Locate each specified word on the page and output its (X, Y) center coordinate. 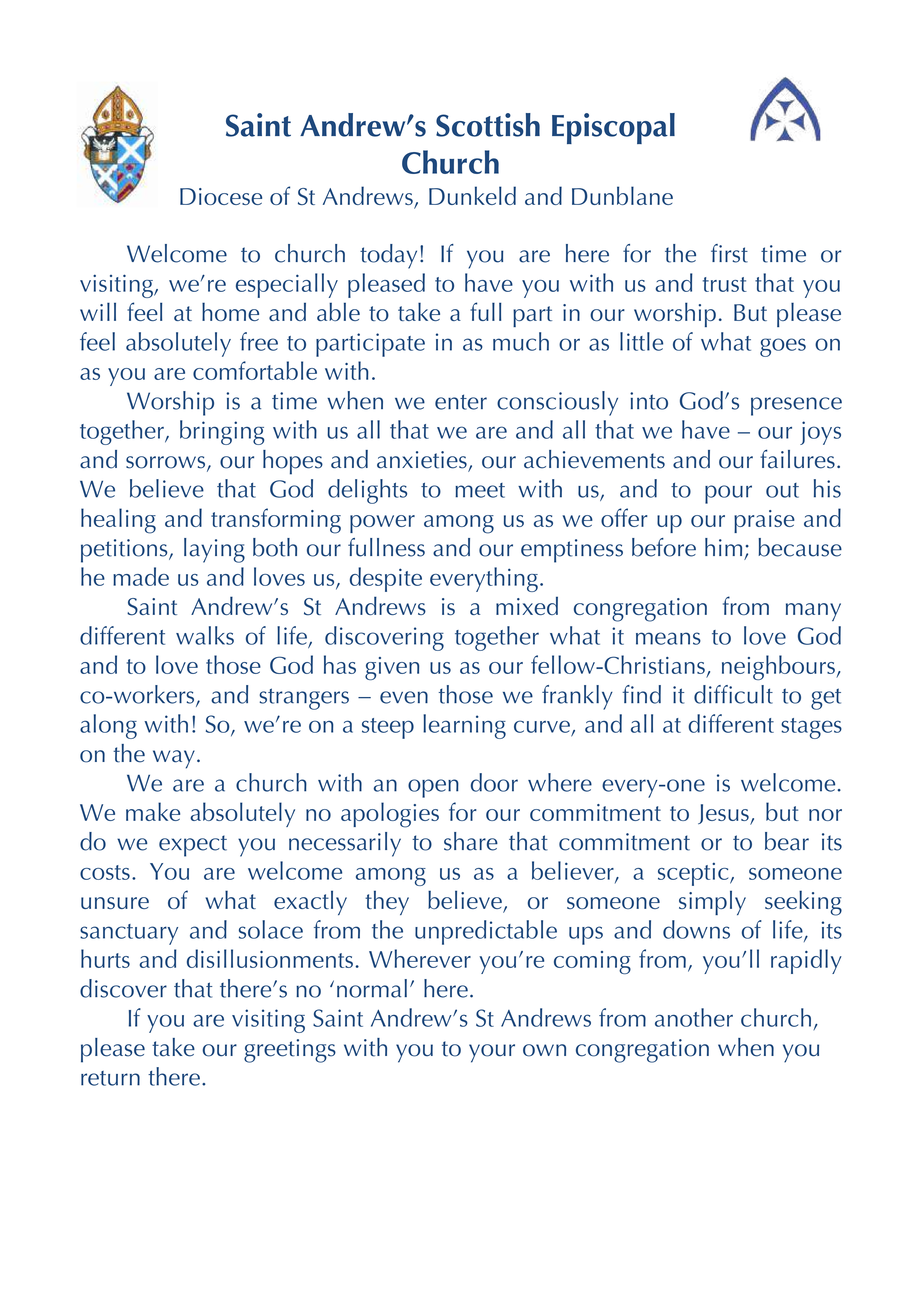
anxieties (423, 461)
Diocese (221, 196)
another (694, 1017)
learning (464, 726)
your (492, 1053)
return (110, 1078)
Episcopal (613, 128)
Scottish (488, 125)
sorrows (167, 463)
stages (811, 728)
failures (797, 459)
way (174, 759)
